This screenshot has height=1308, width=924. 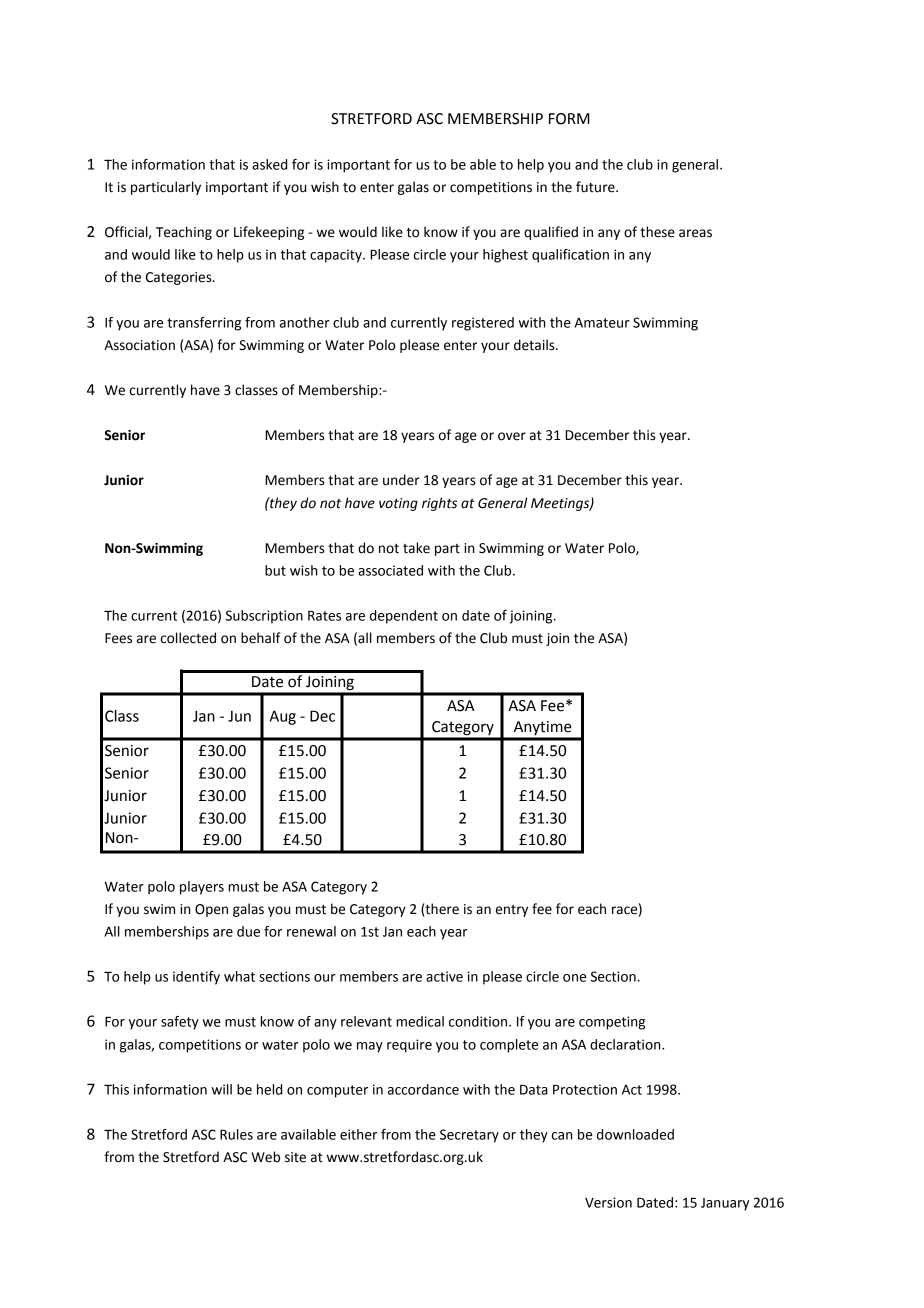 I want to click on dependent, so click(x=404, y=617).
